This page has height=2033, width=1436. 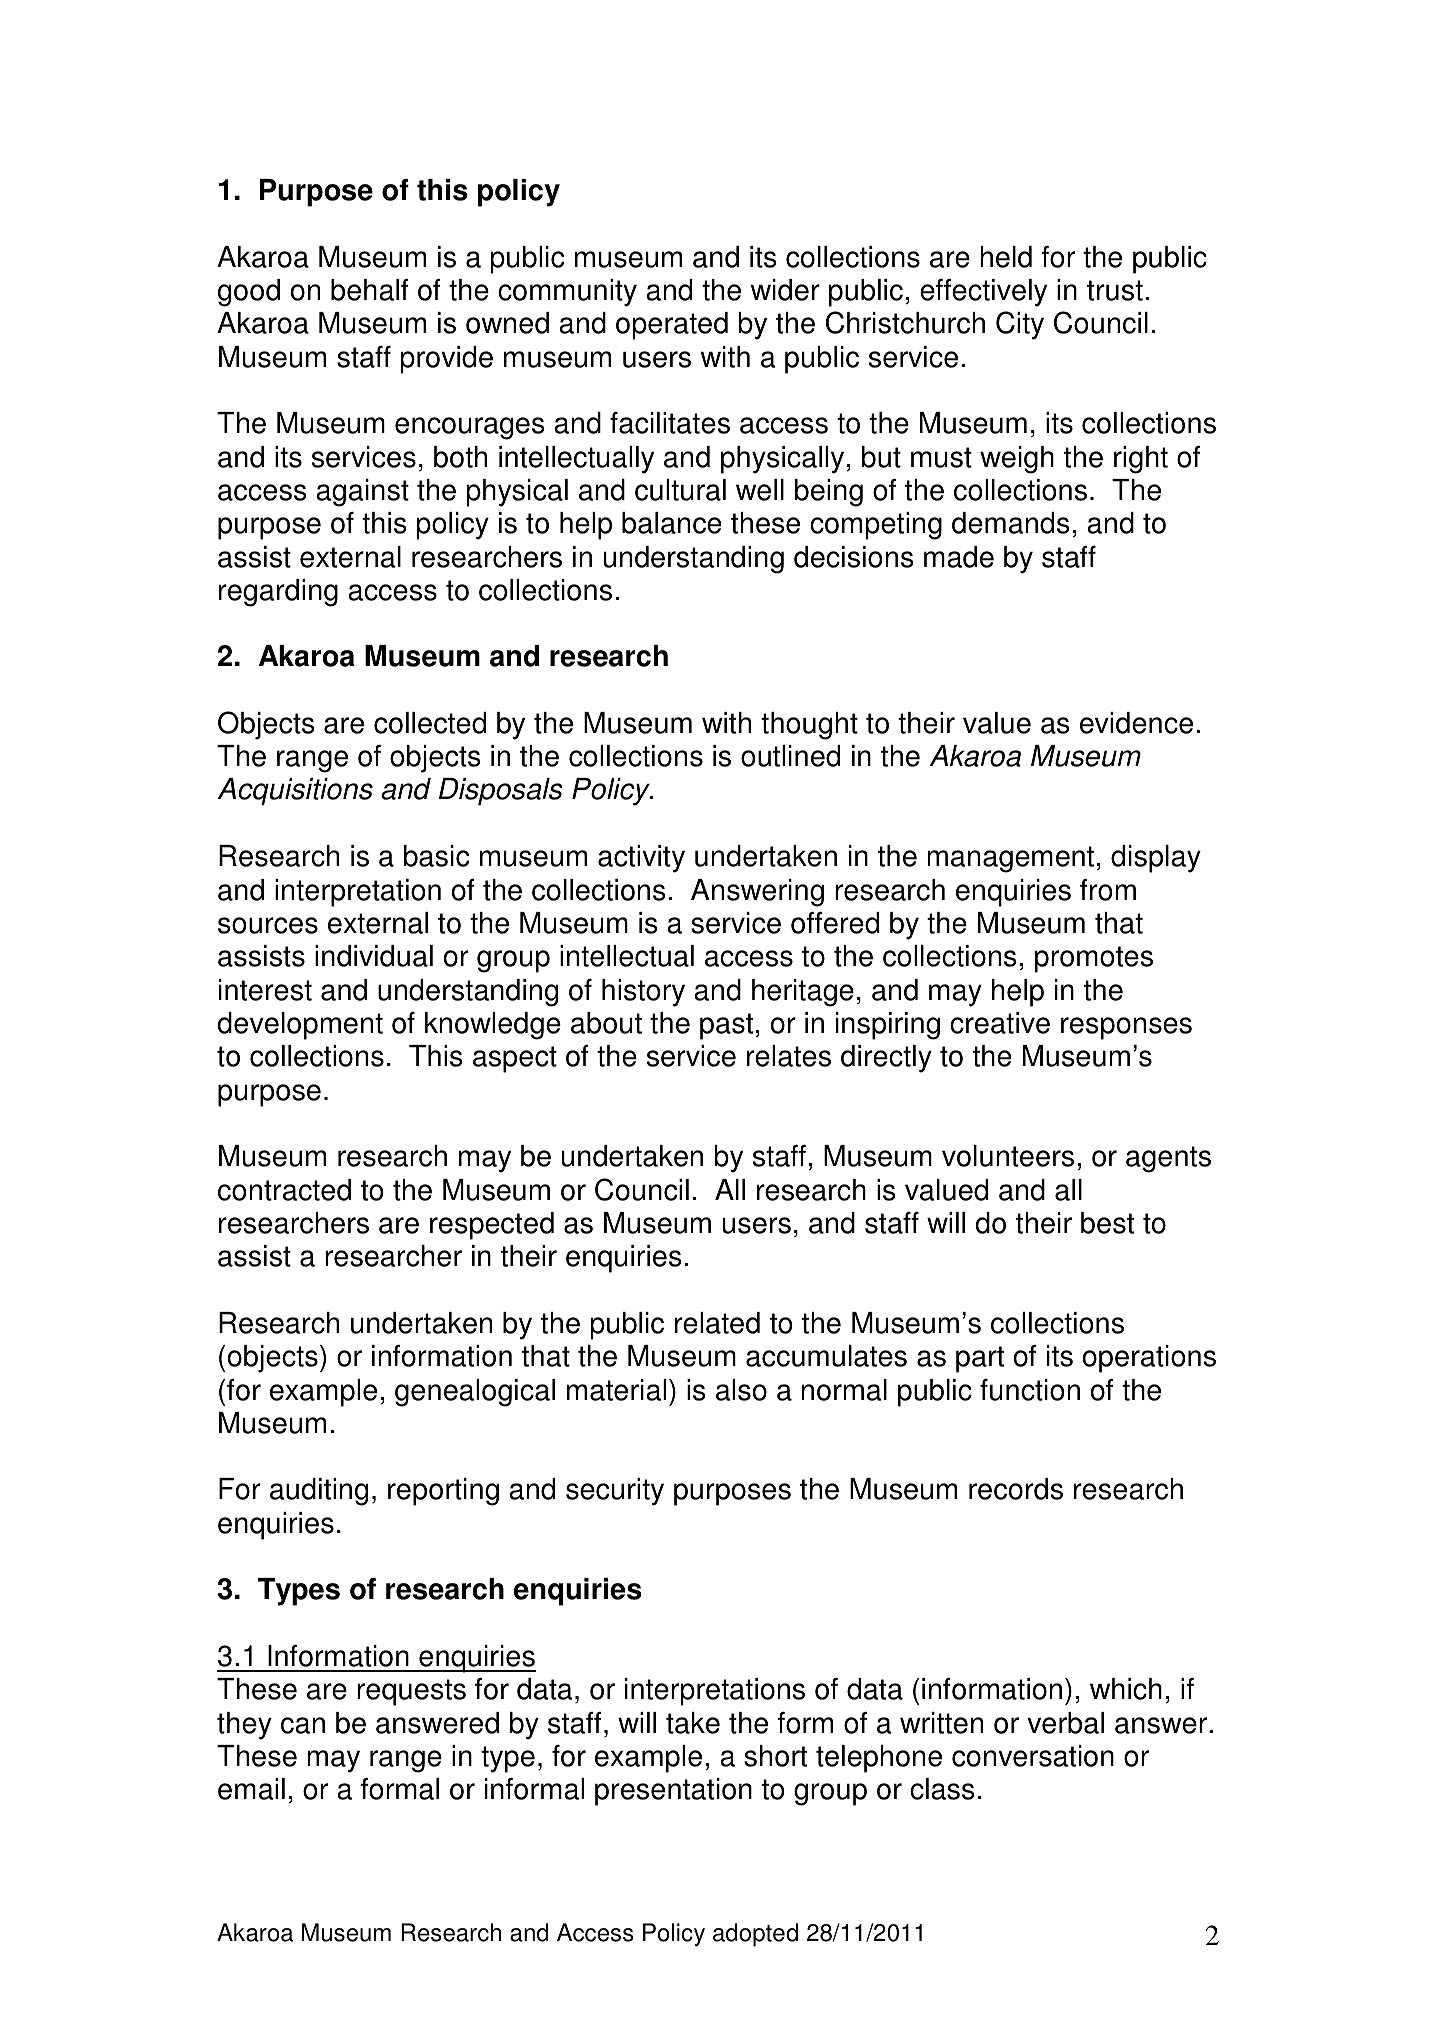 What do you see at coordinates (1030, 1390) in the page?
I see `function` at bounding box center [1030, 1390].
